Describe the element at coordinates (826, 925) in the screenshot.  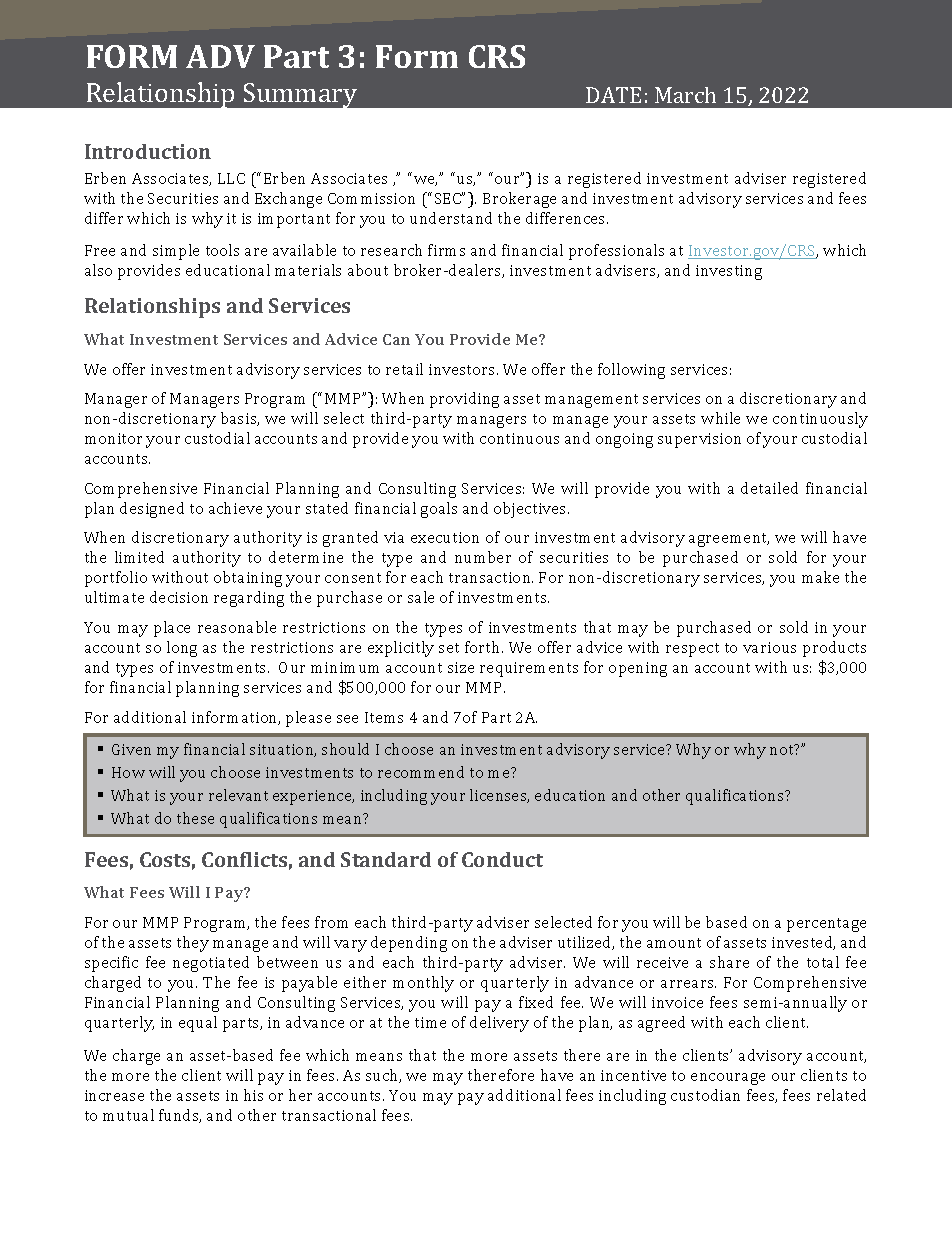
I see `percentage` at that location.
